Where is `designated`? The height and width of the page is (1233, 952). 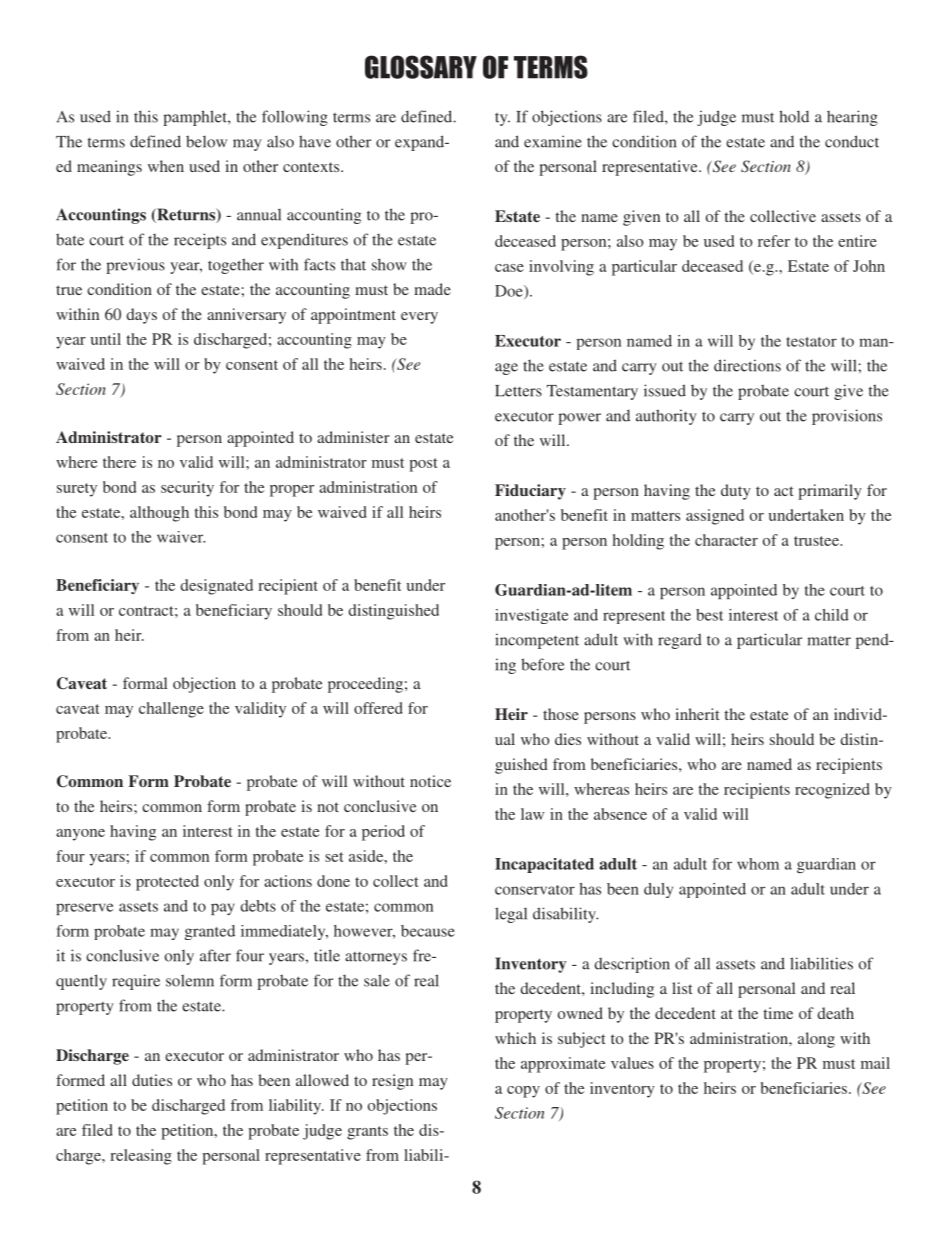 designated is located at coordinates (216, 587).
